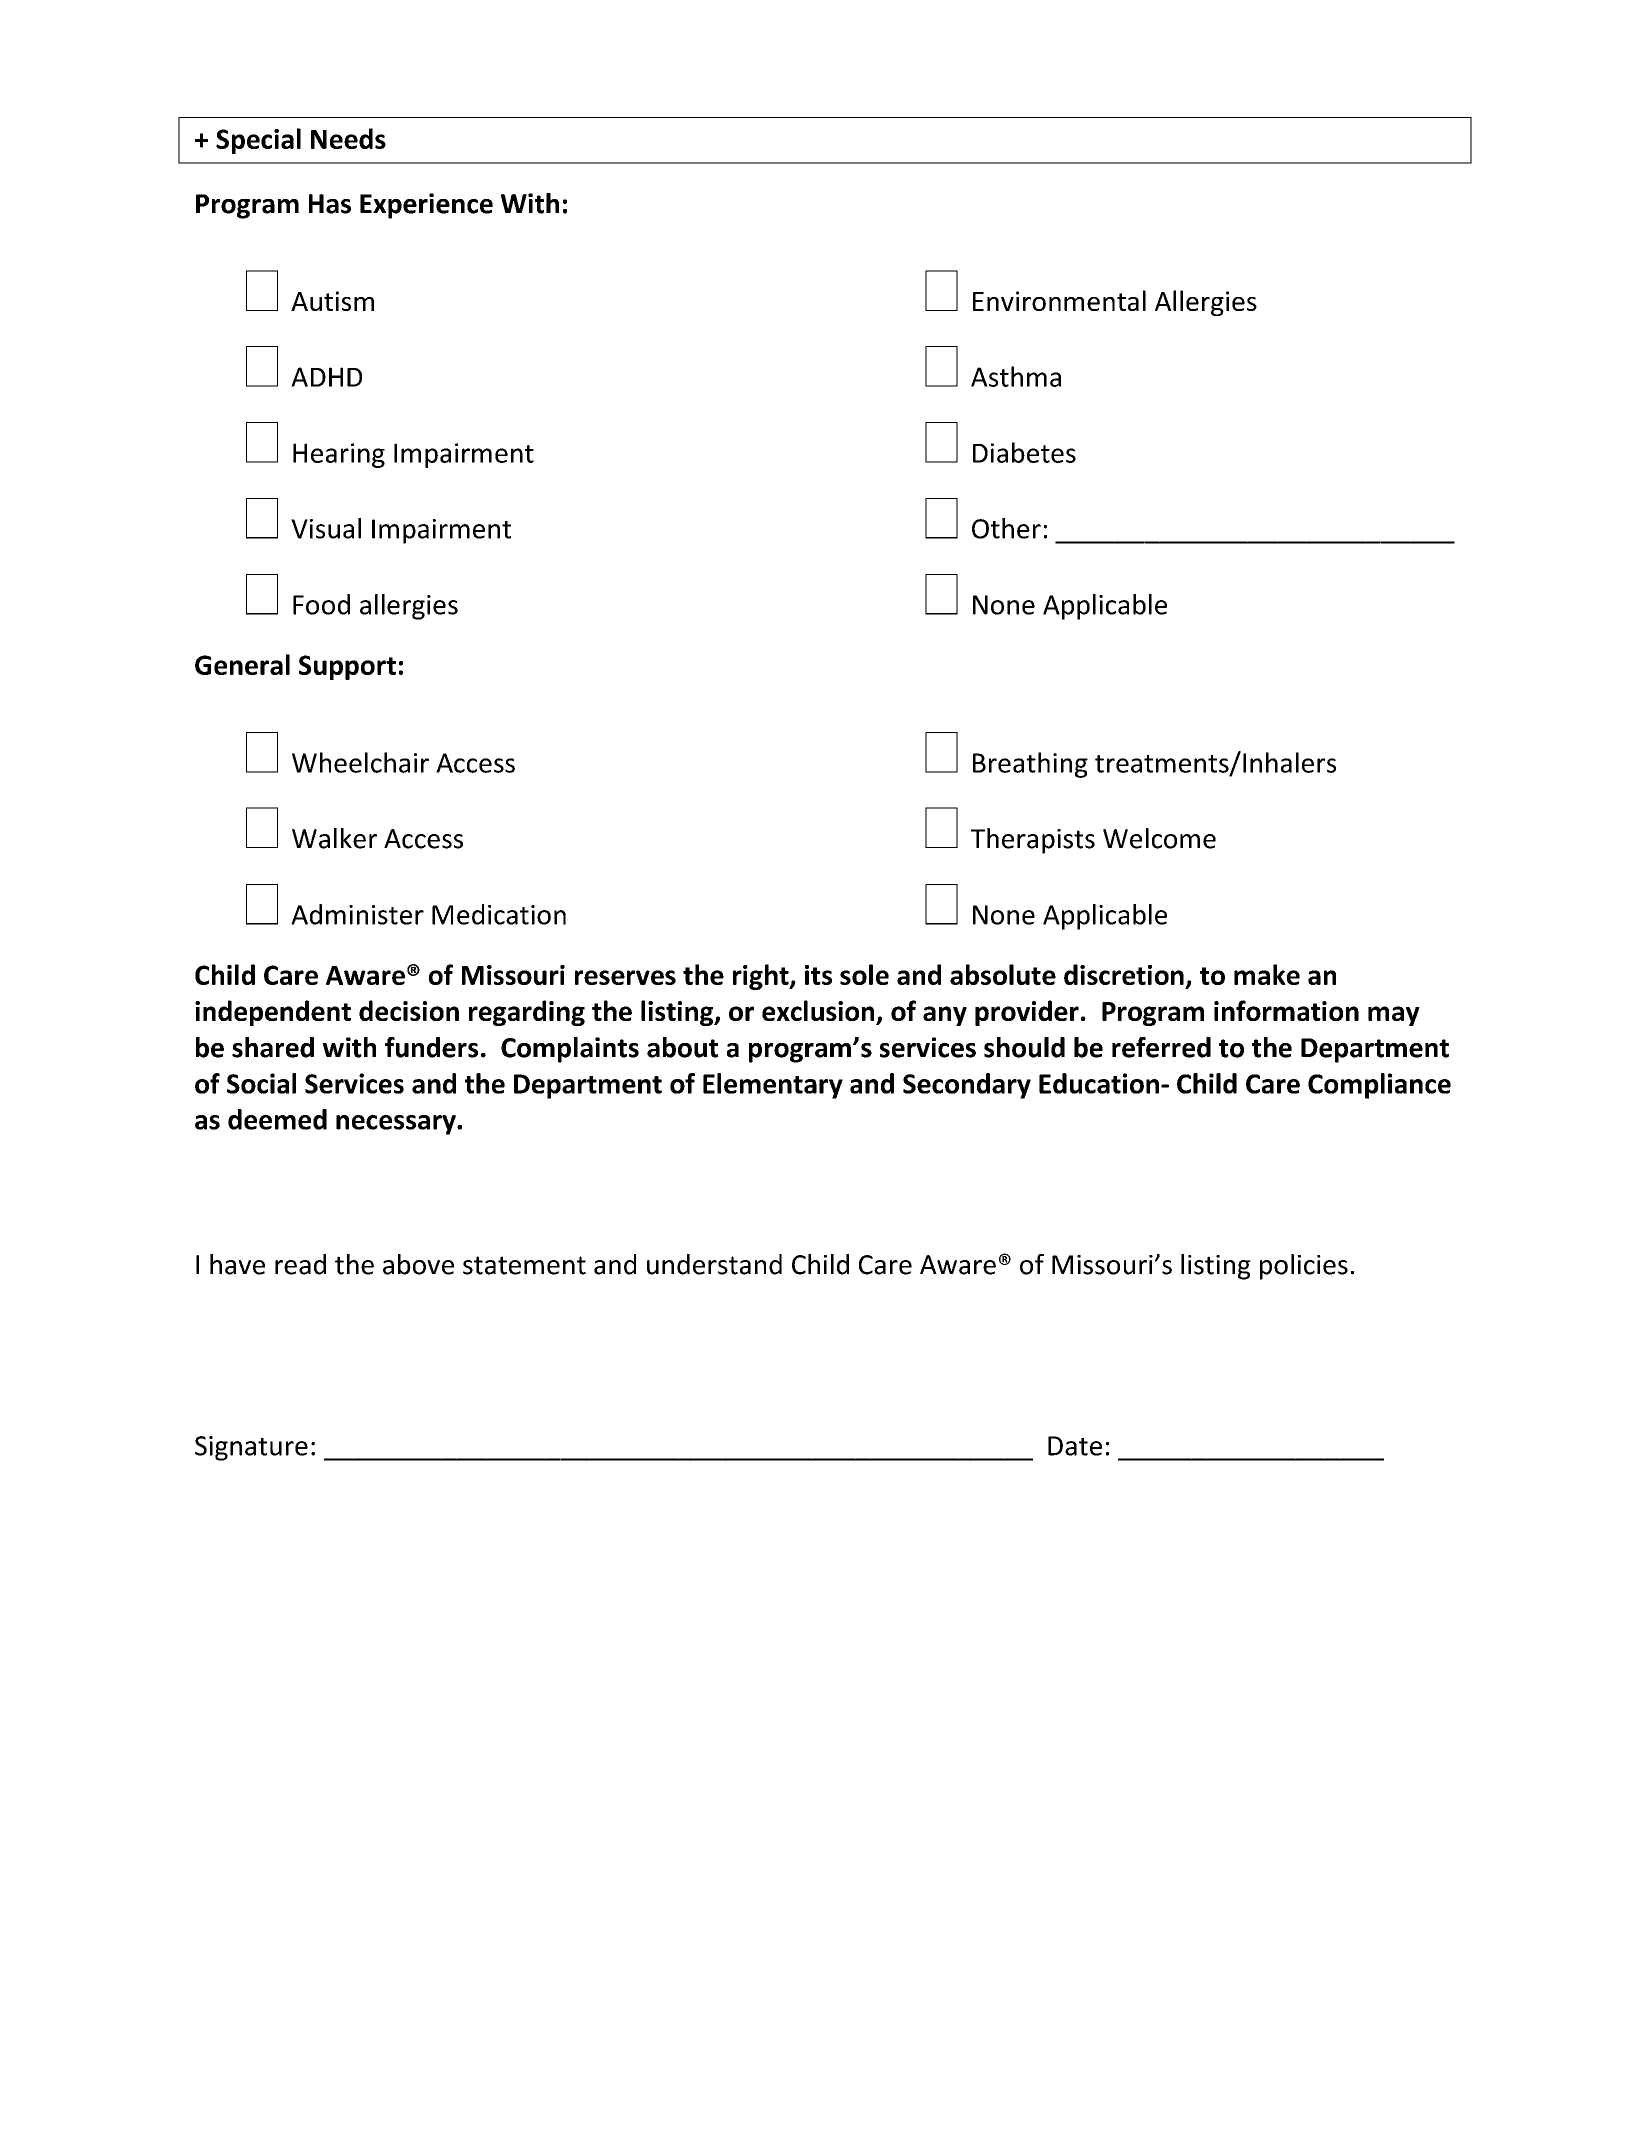 The width and height of the screenshot is (1650, 2135). What do you see at coordinates (251, 1448) in the screenshot?
I see `Signature` at bounding box center [251, 1448].
